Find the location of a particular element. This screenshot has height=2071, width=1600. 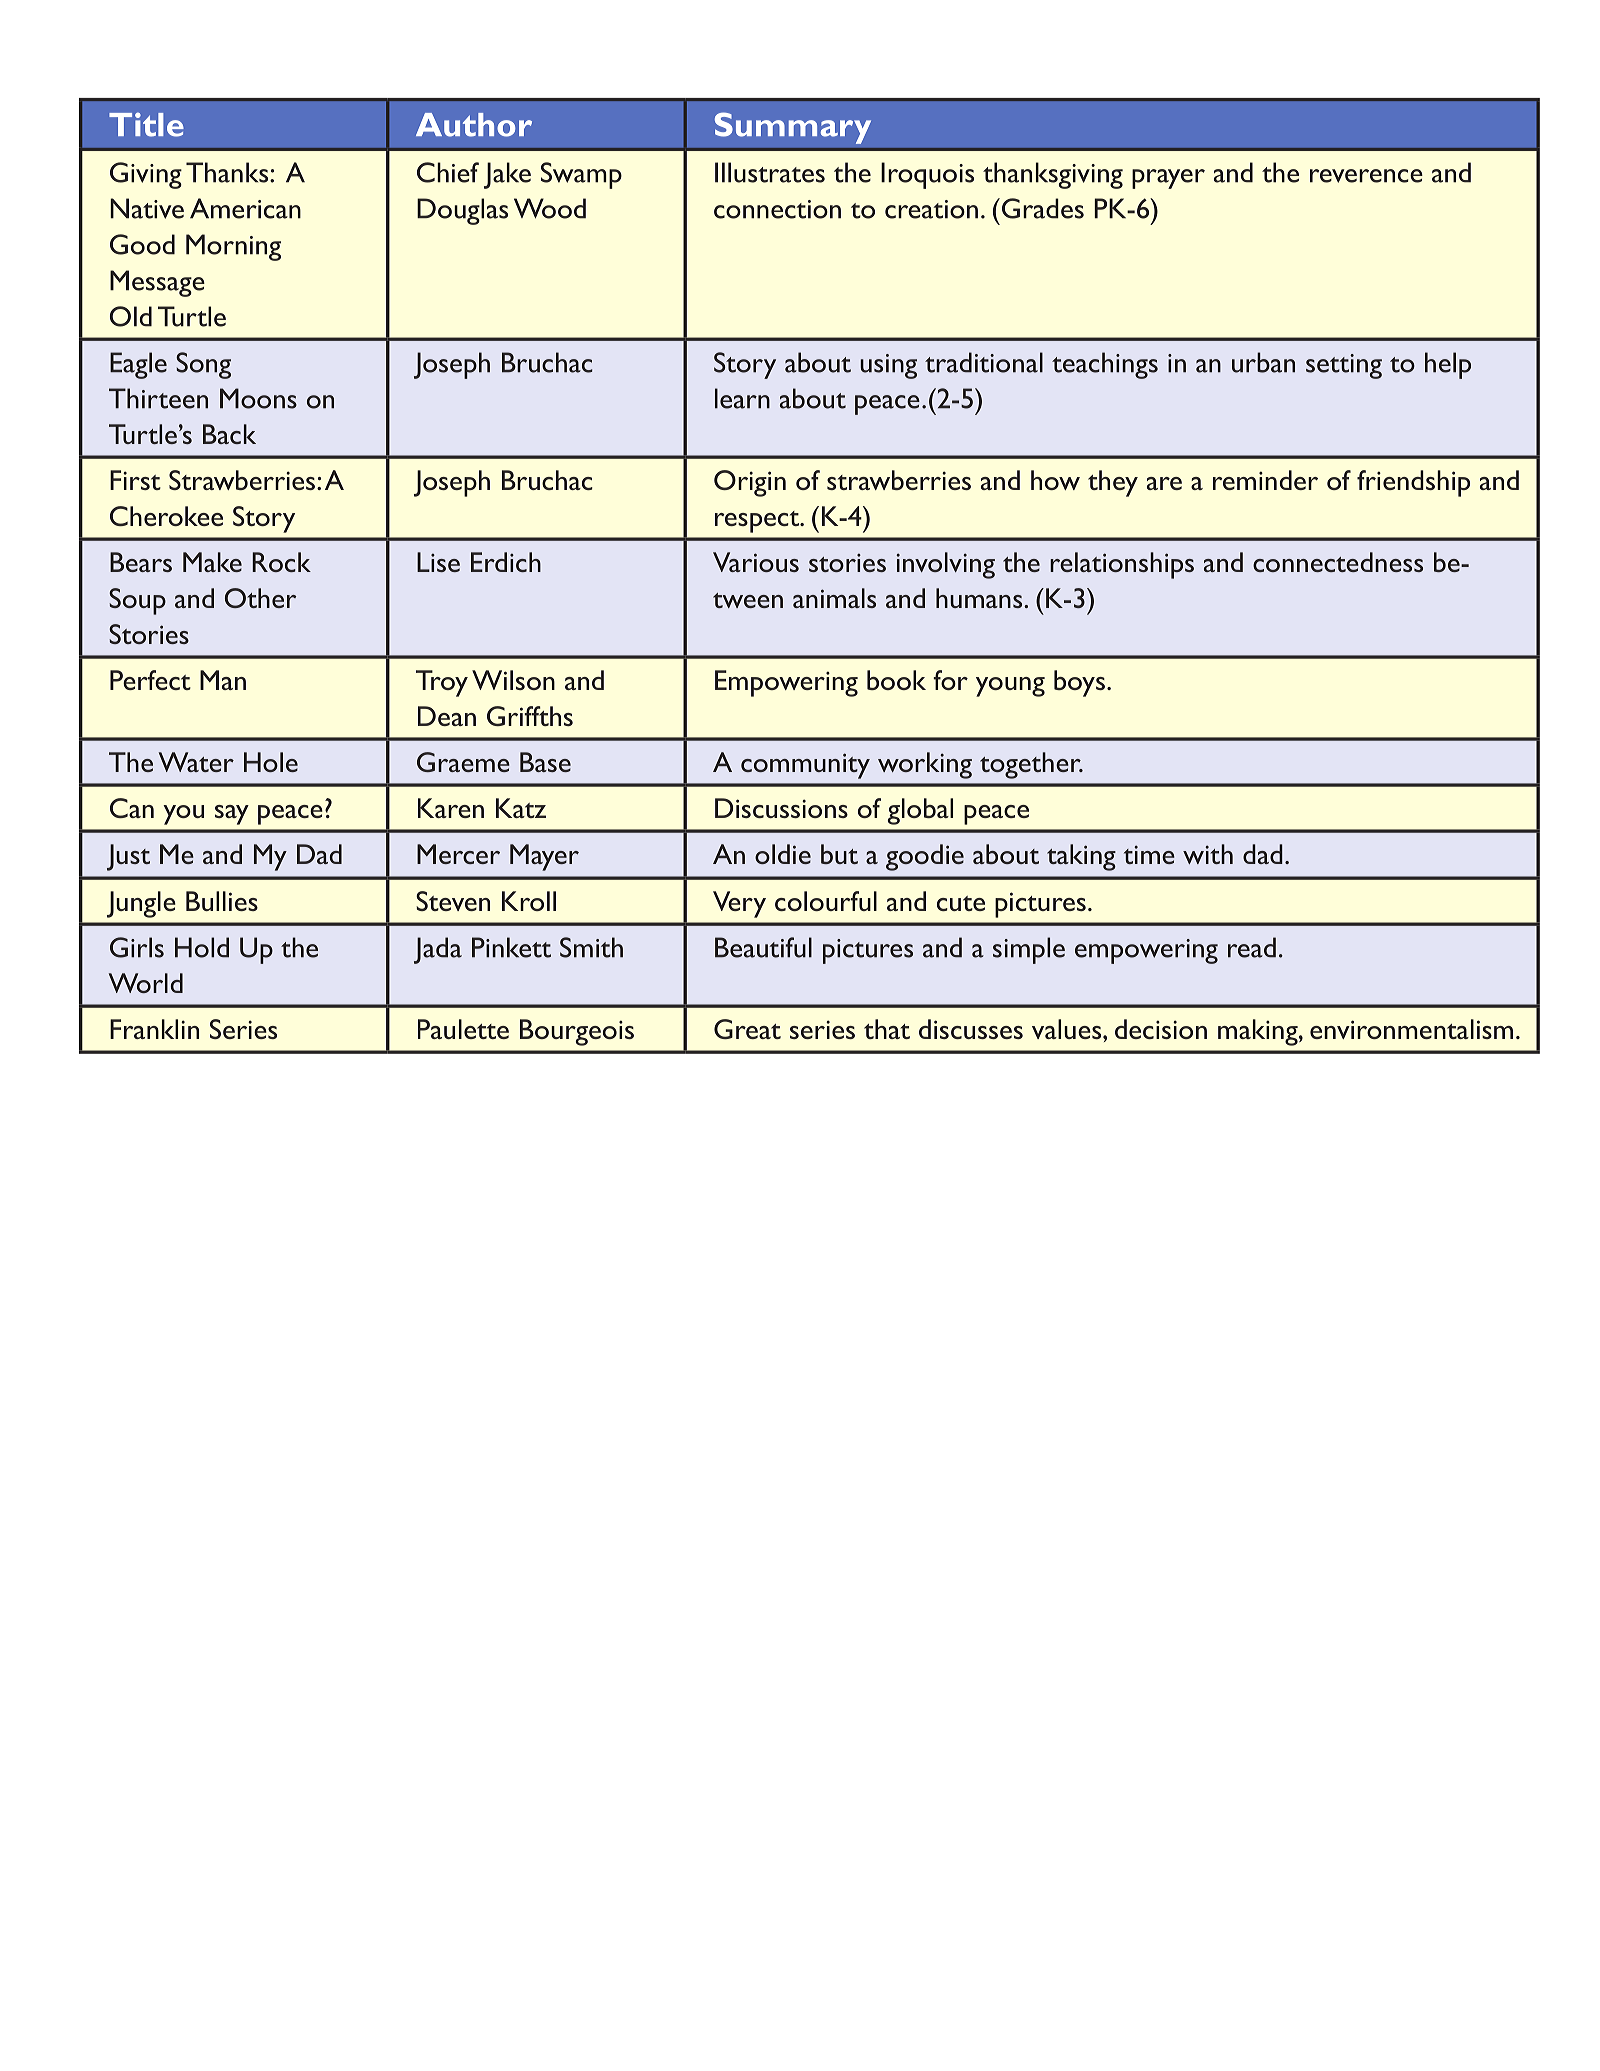

reverence is located at coordinates (1366, 176).
